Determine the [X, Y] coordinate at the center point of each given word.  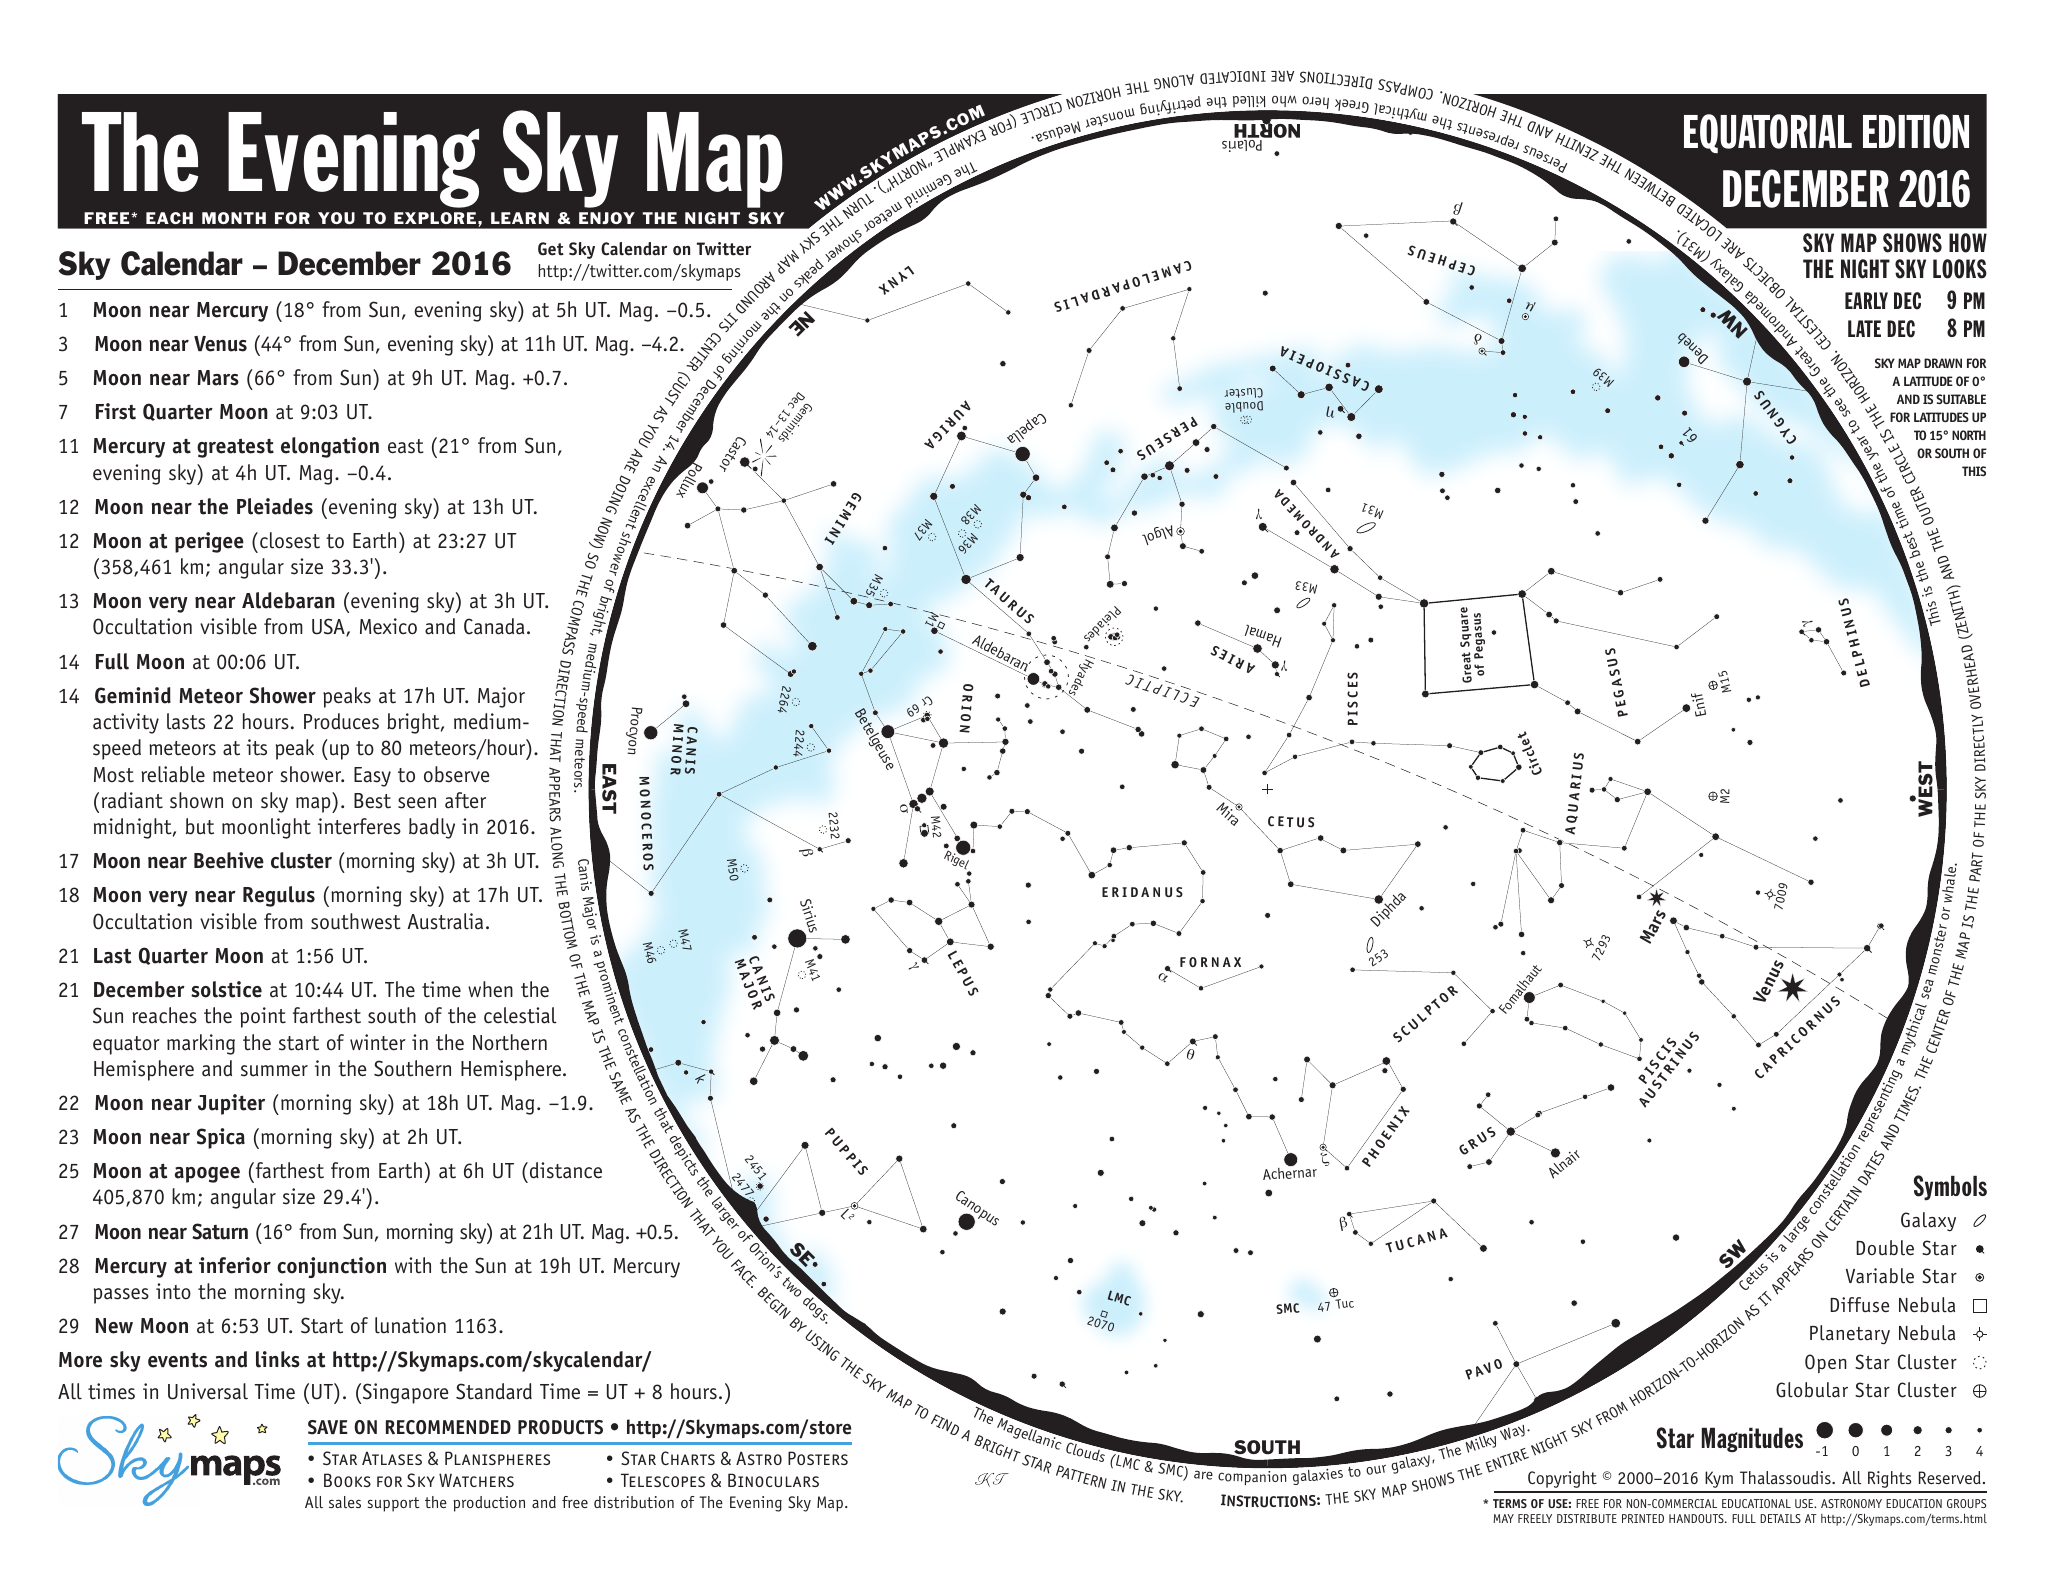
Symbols [1950, 1188]
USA [329, 627]
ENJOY [607, 218]
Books [347, 1480]
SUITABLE [1961, 399]
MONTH [234, 218]
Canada [494, 626]
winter [378, 1042]
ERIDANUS [1142, 892]
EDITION [1916, 131]
